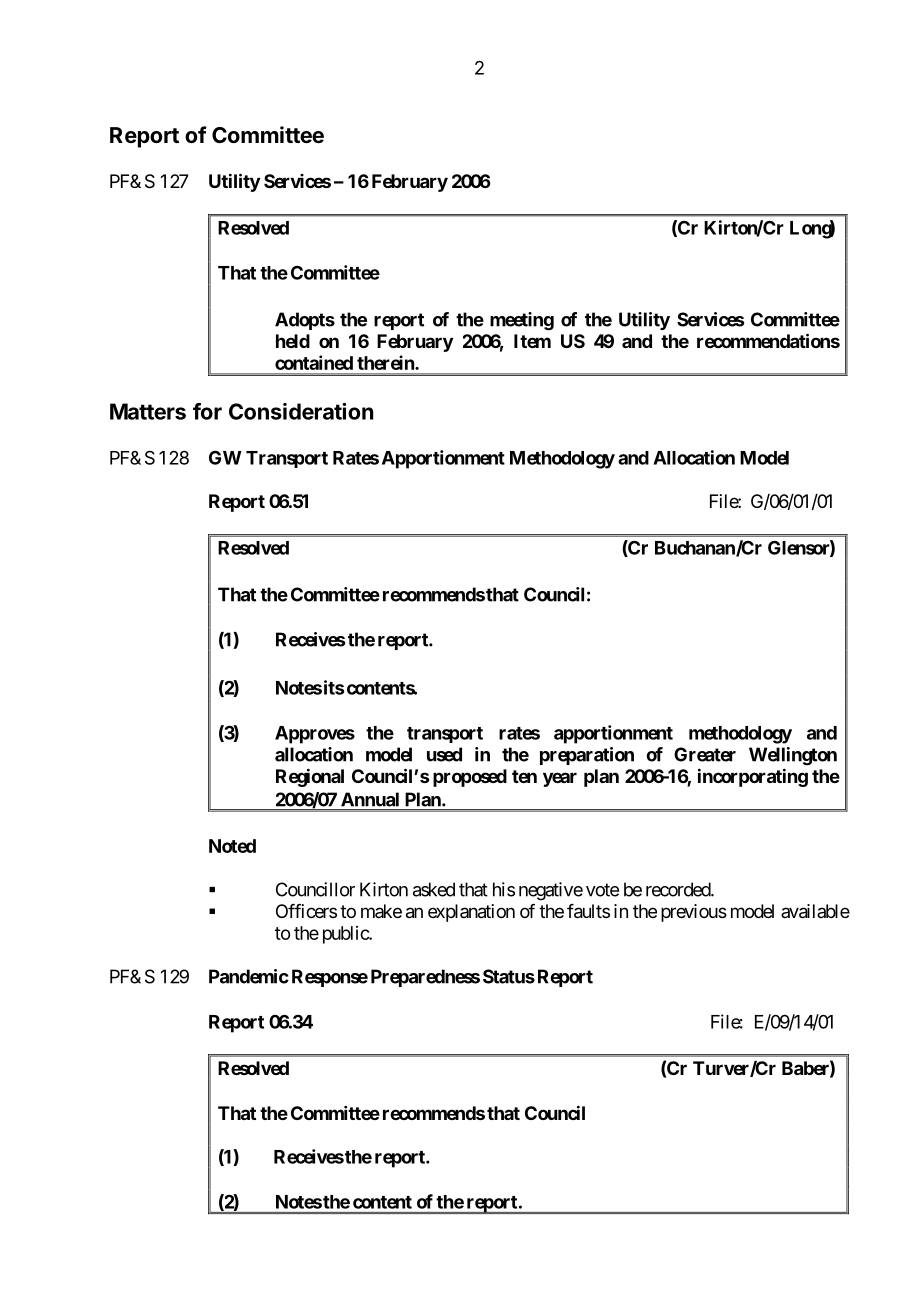 The height and width of the screenshot is (1308, 924). What do you see at coordinates (532, 341) in the screenshot?
I see `Item` at bounding box center [532, 341].
